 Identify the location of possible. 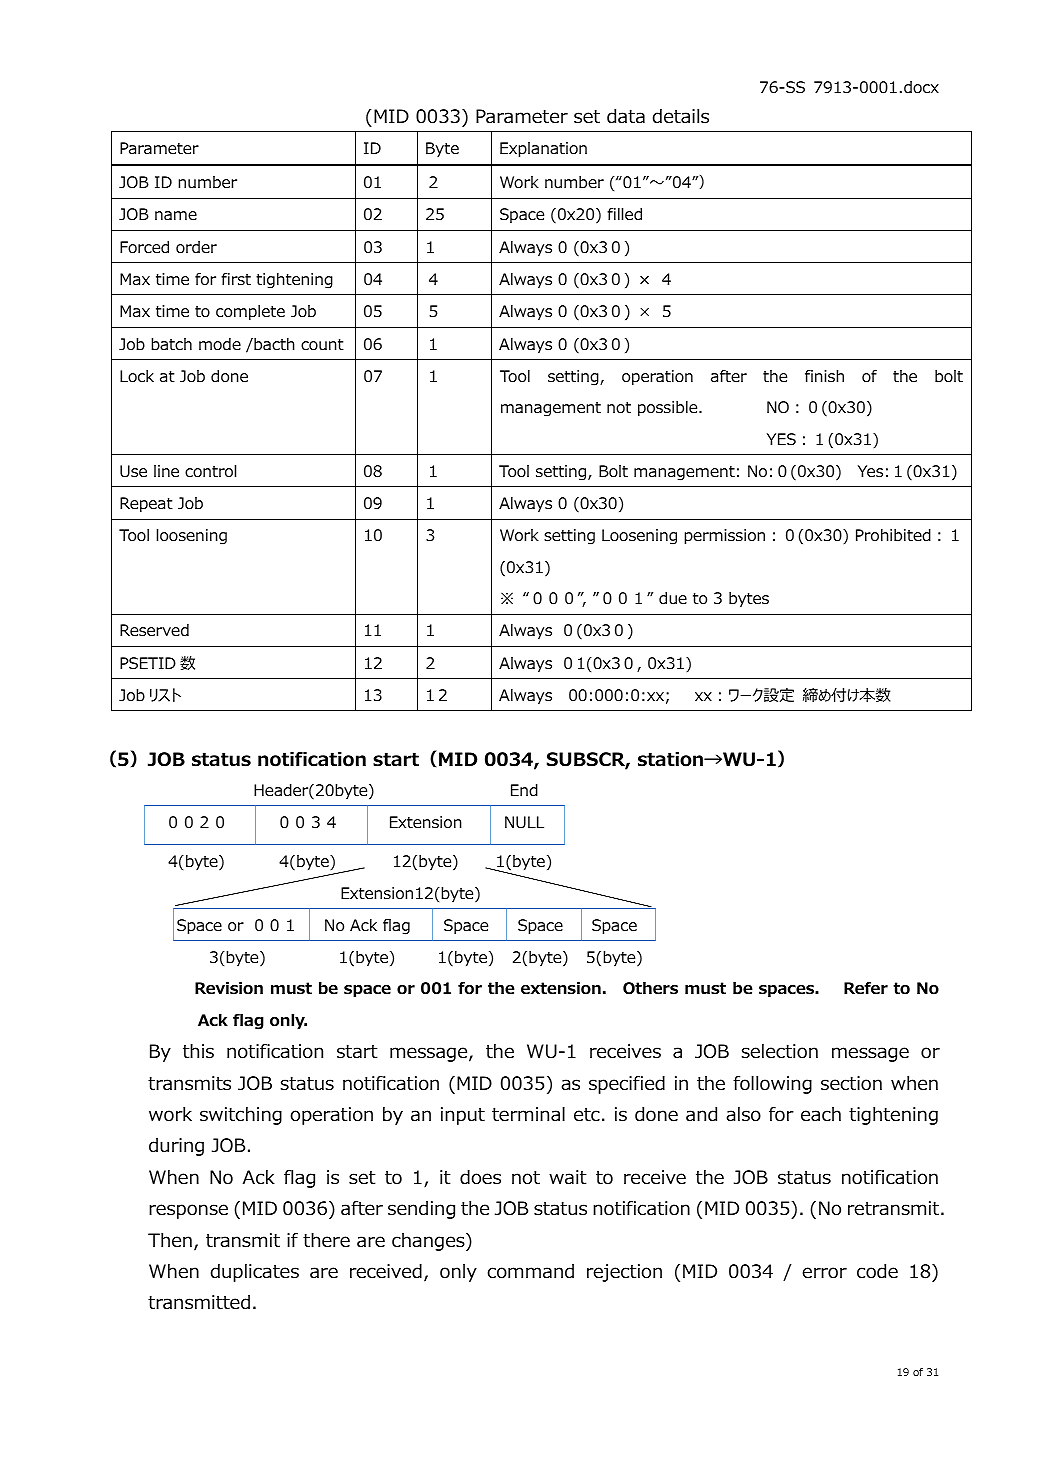
(669, 409).
